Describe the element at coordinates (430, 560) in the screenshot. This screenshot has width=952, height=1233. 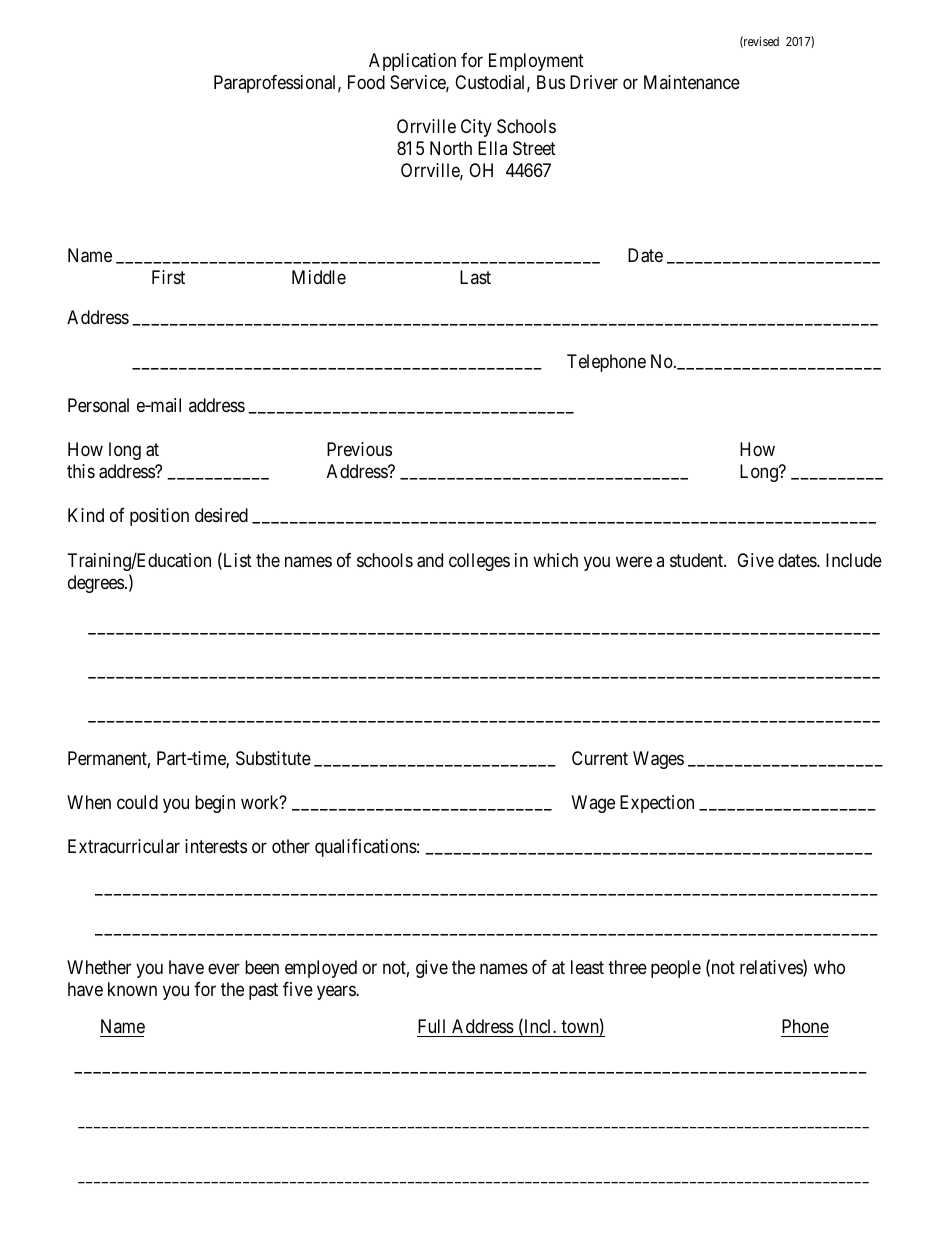
I see `and` at that location.
